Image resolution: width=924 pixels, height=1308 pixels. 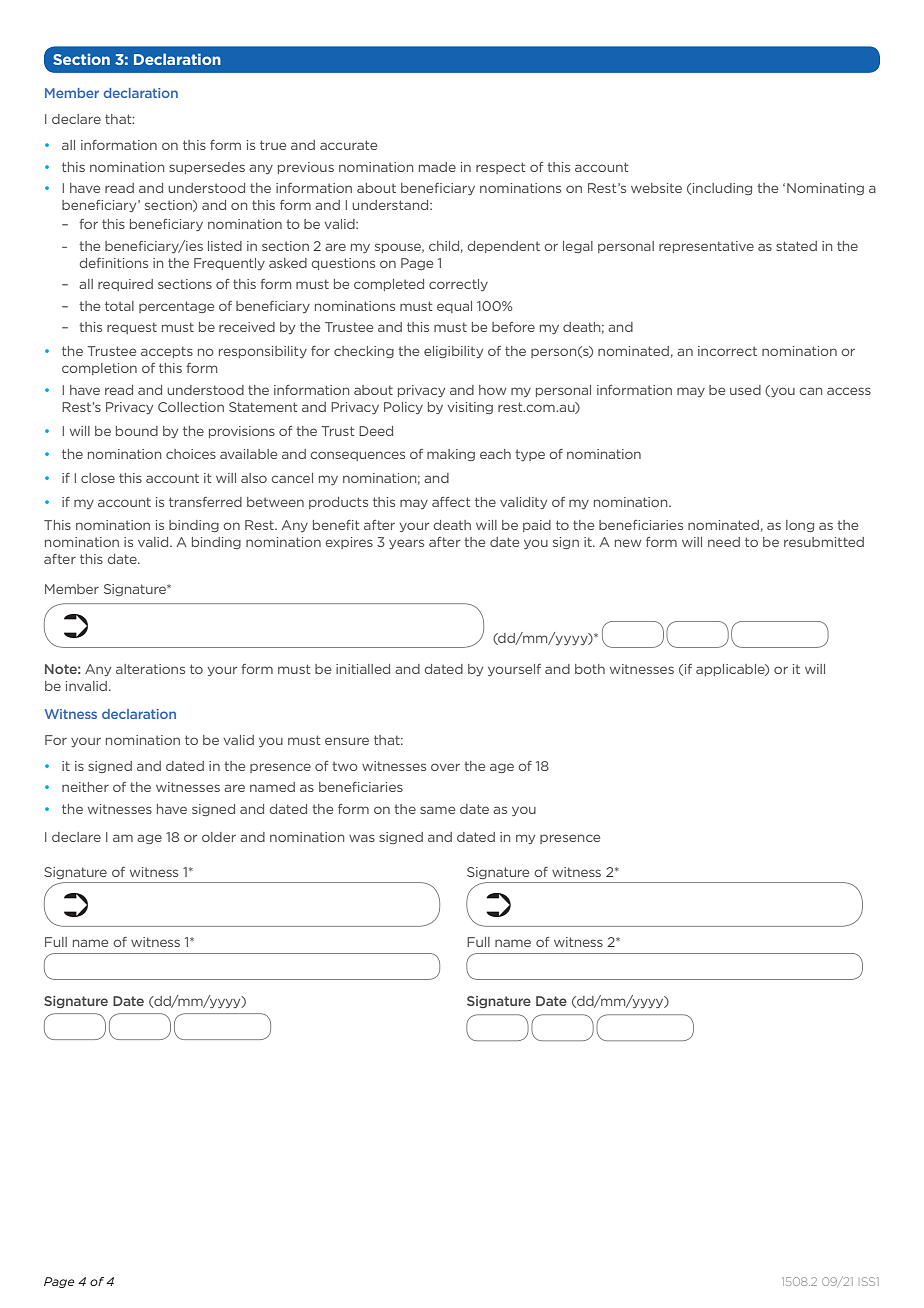 I want to click on transferred, so click(x=205, y=502).
